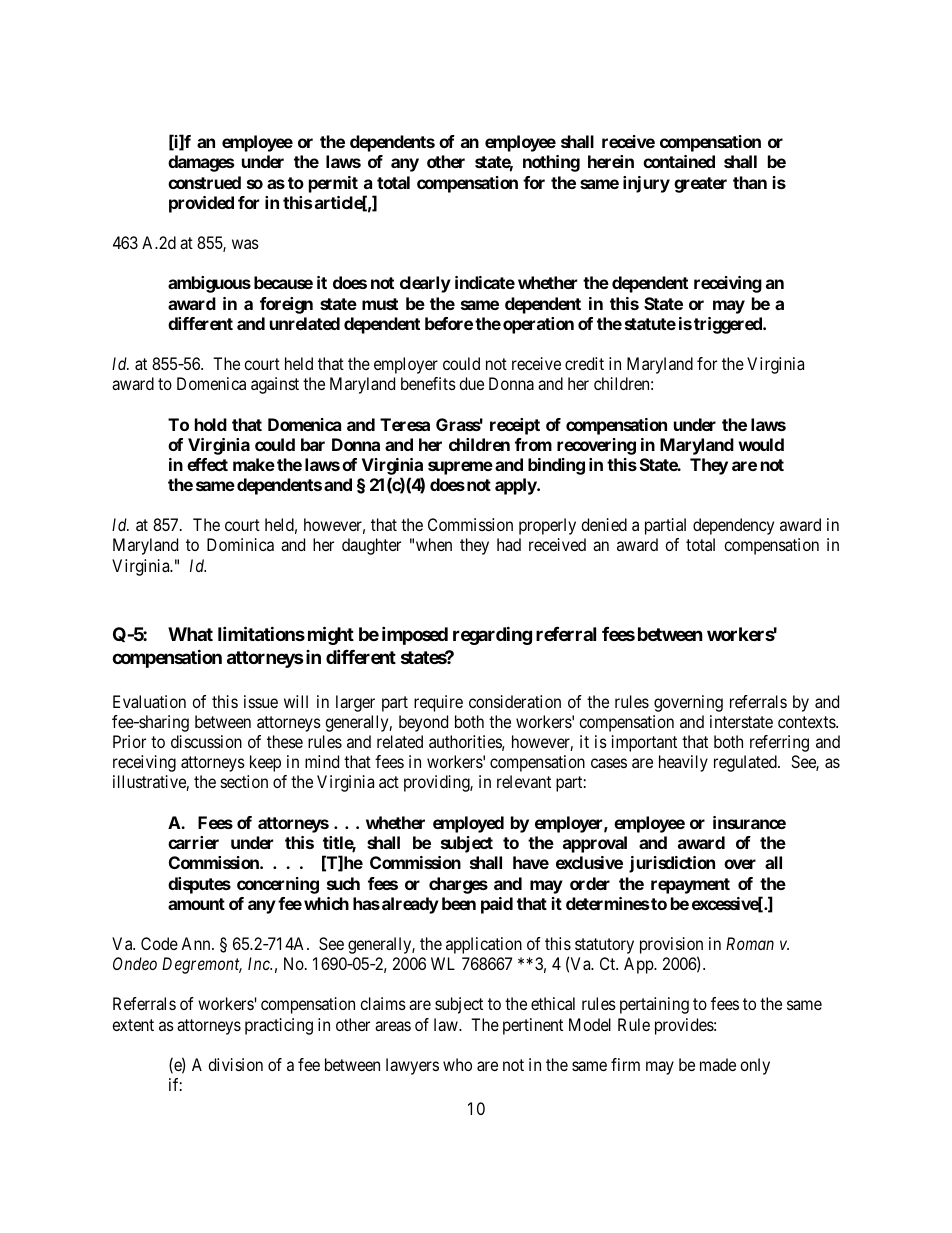 Image resolution: width=952 pixels, height=1233 pixels. Describe the element at coordinates (492, 636) in the screenshot. I see `regarding` at that location.
